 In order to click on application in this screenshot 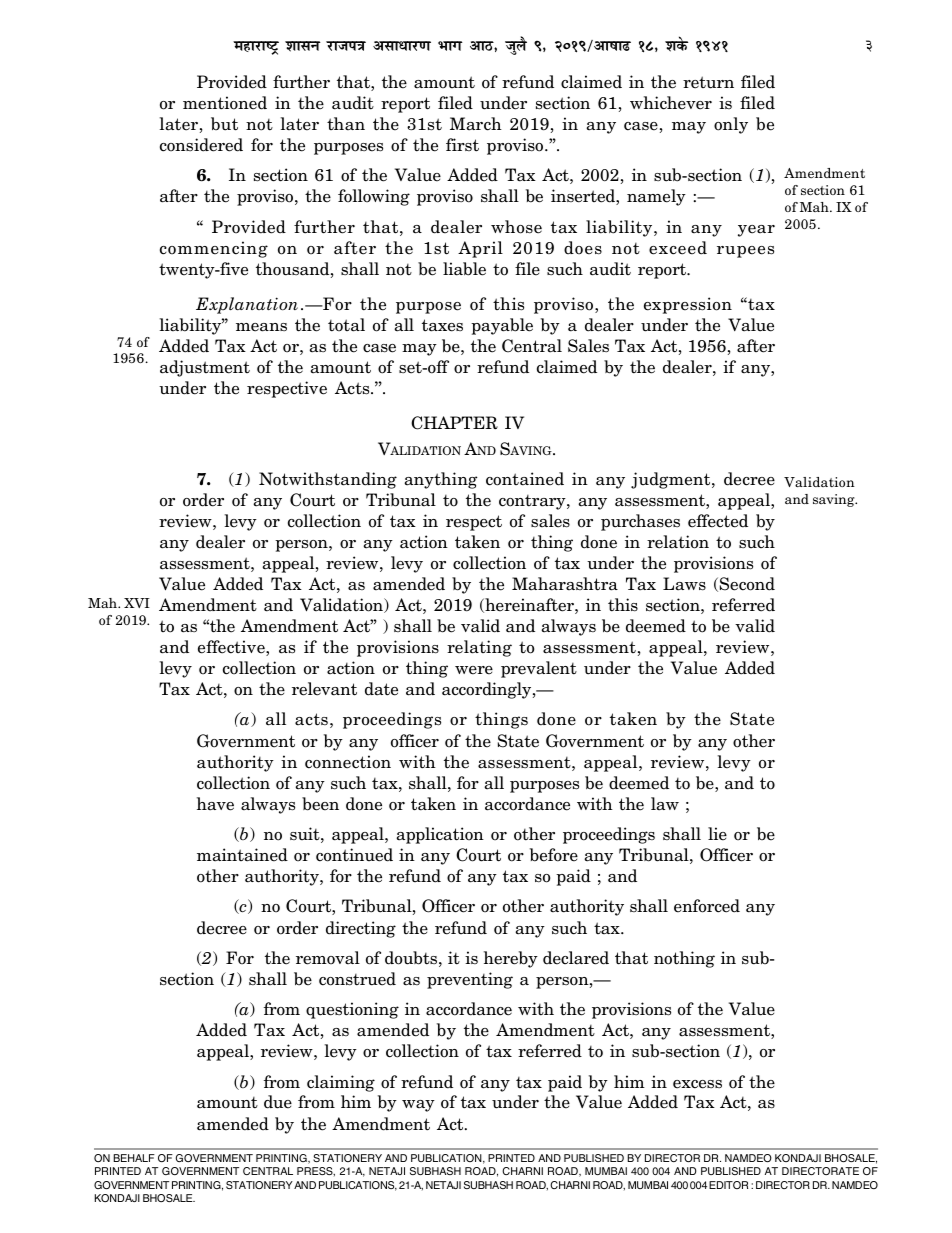, I will do `click(440, 835)`.
